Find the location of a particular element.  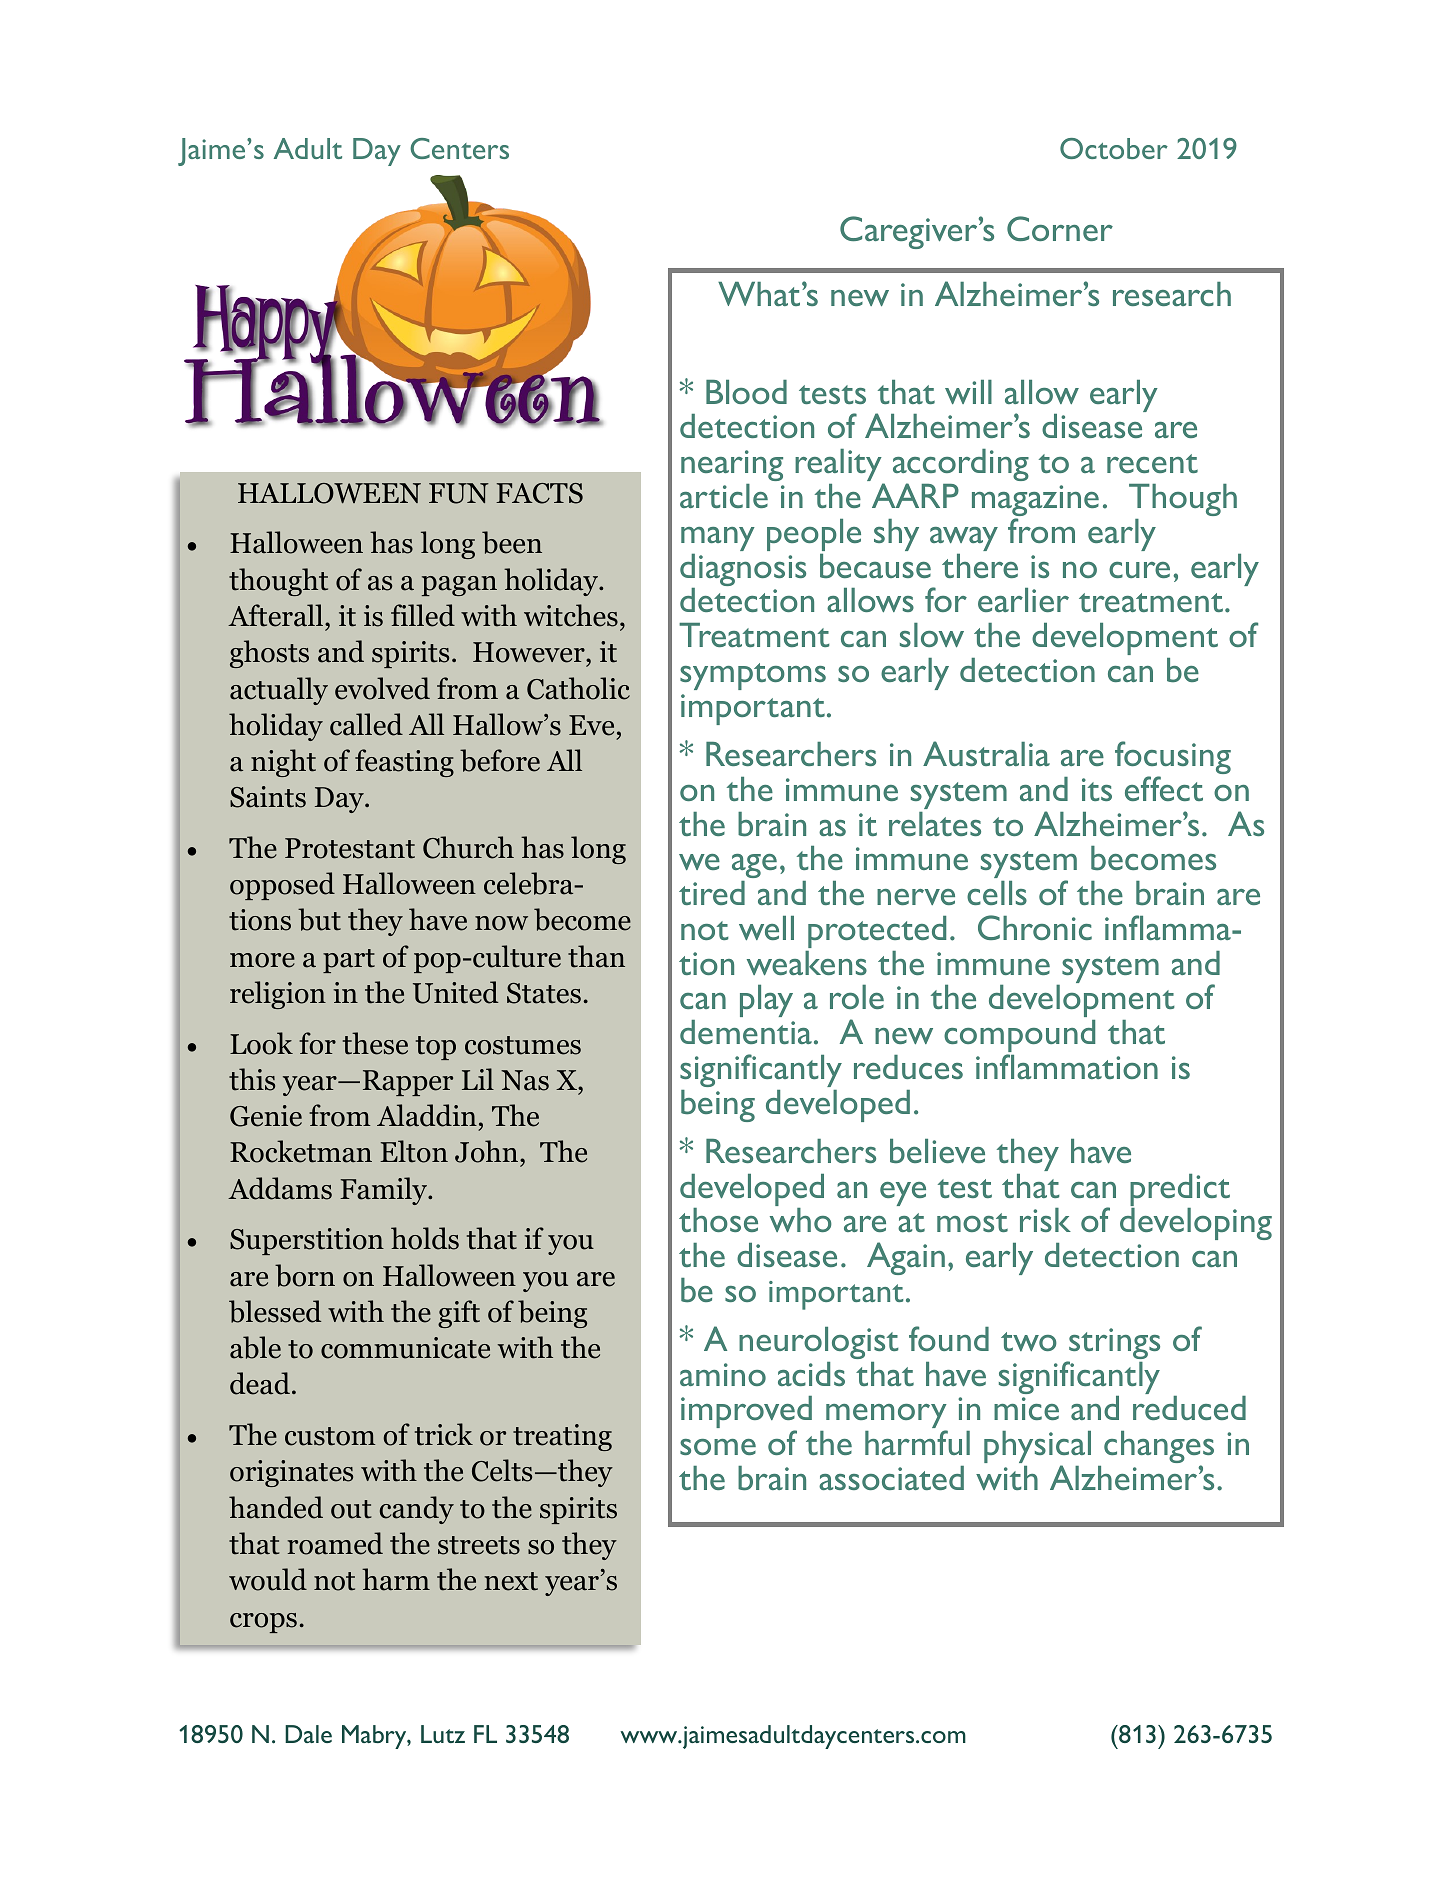

FUN is located at coordinates (459, 493).
